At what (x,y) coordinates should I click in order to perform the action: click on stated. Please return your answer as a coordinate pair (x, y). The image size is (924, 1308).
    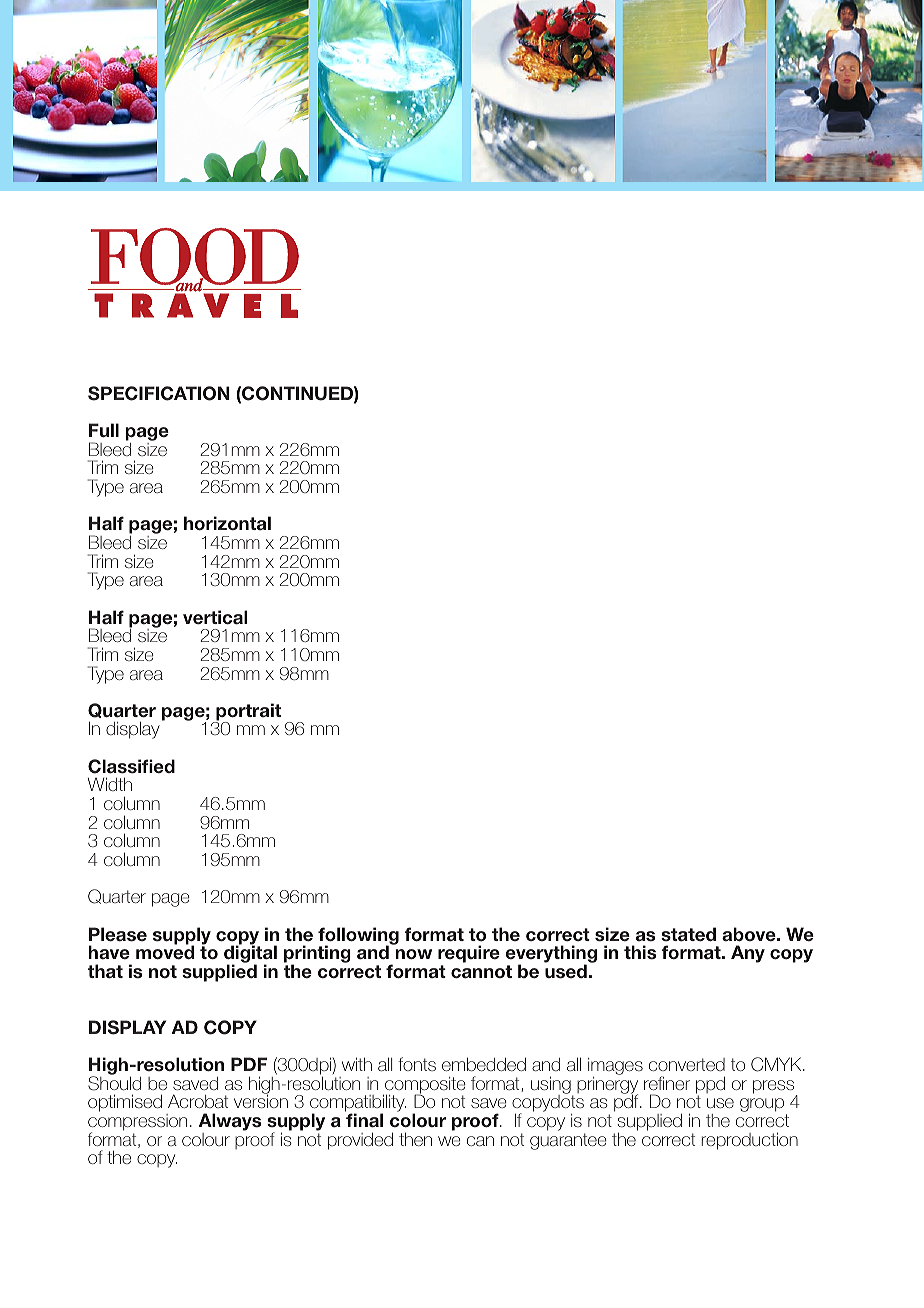
    Looking at the image, I should click on (688, 934).
